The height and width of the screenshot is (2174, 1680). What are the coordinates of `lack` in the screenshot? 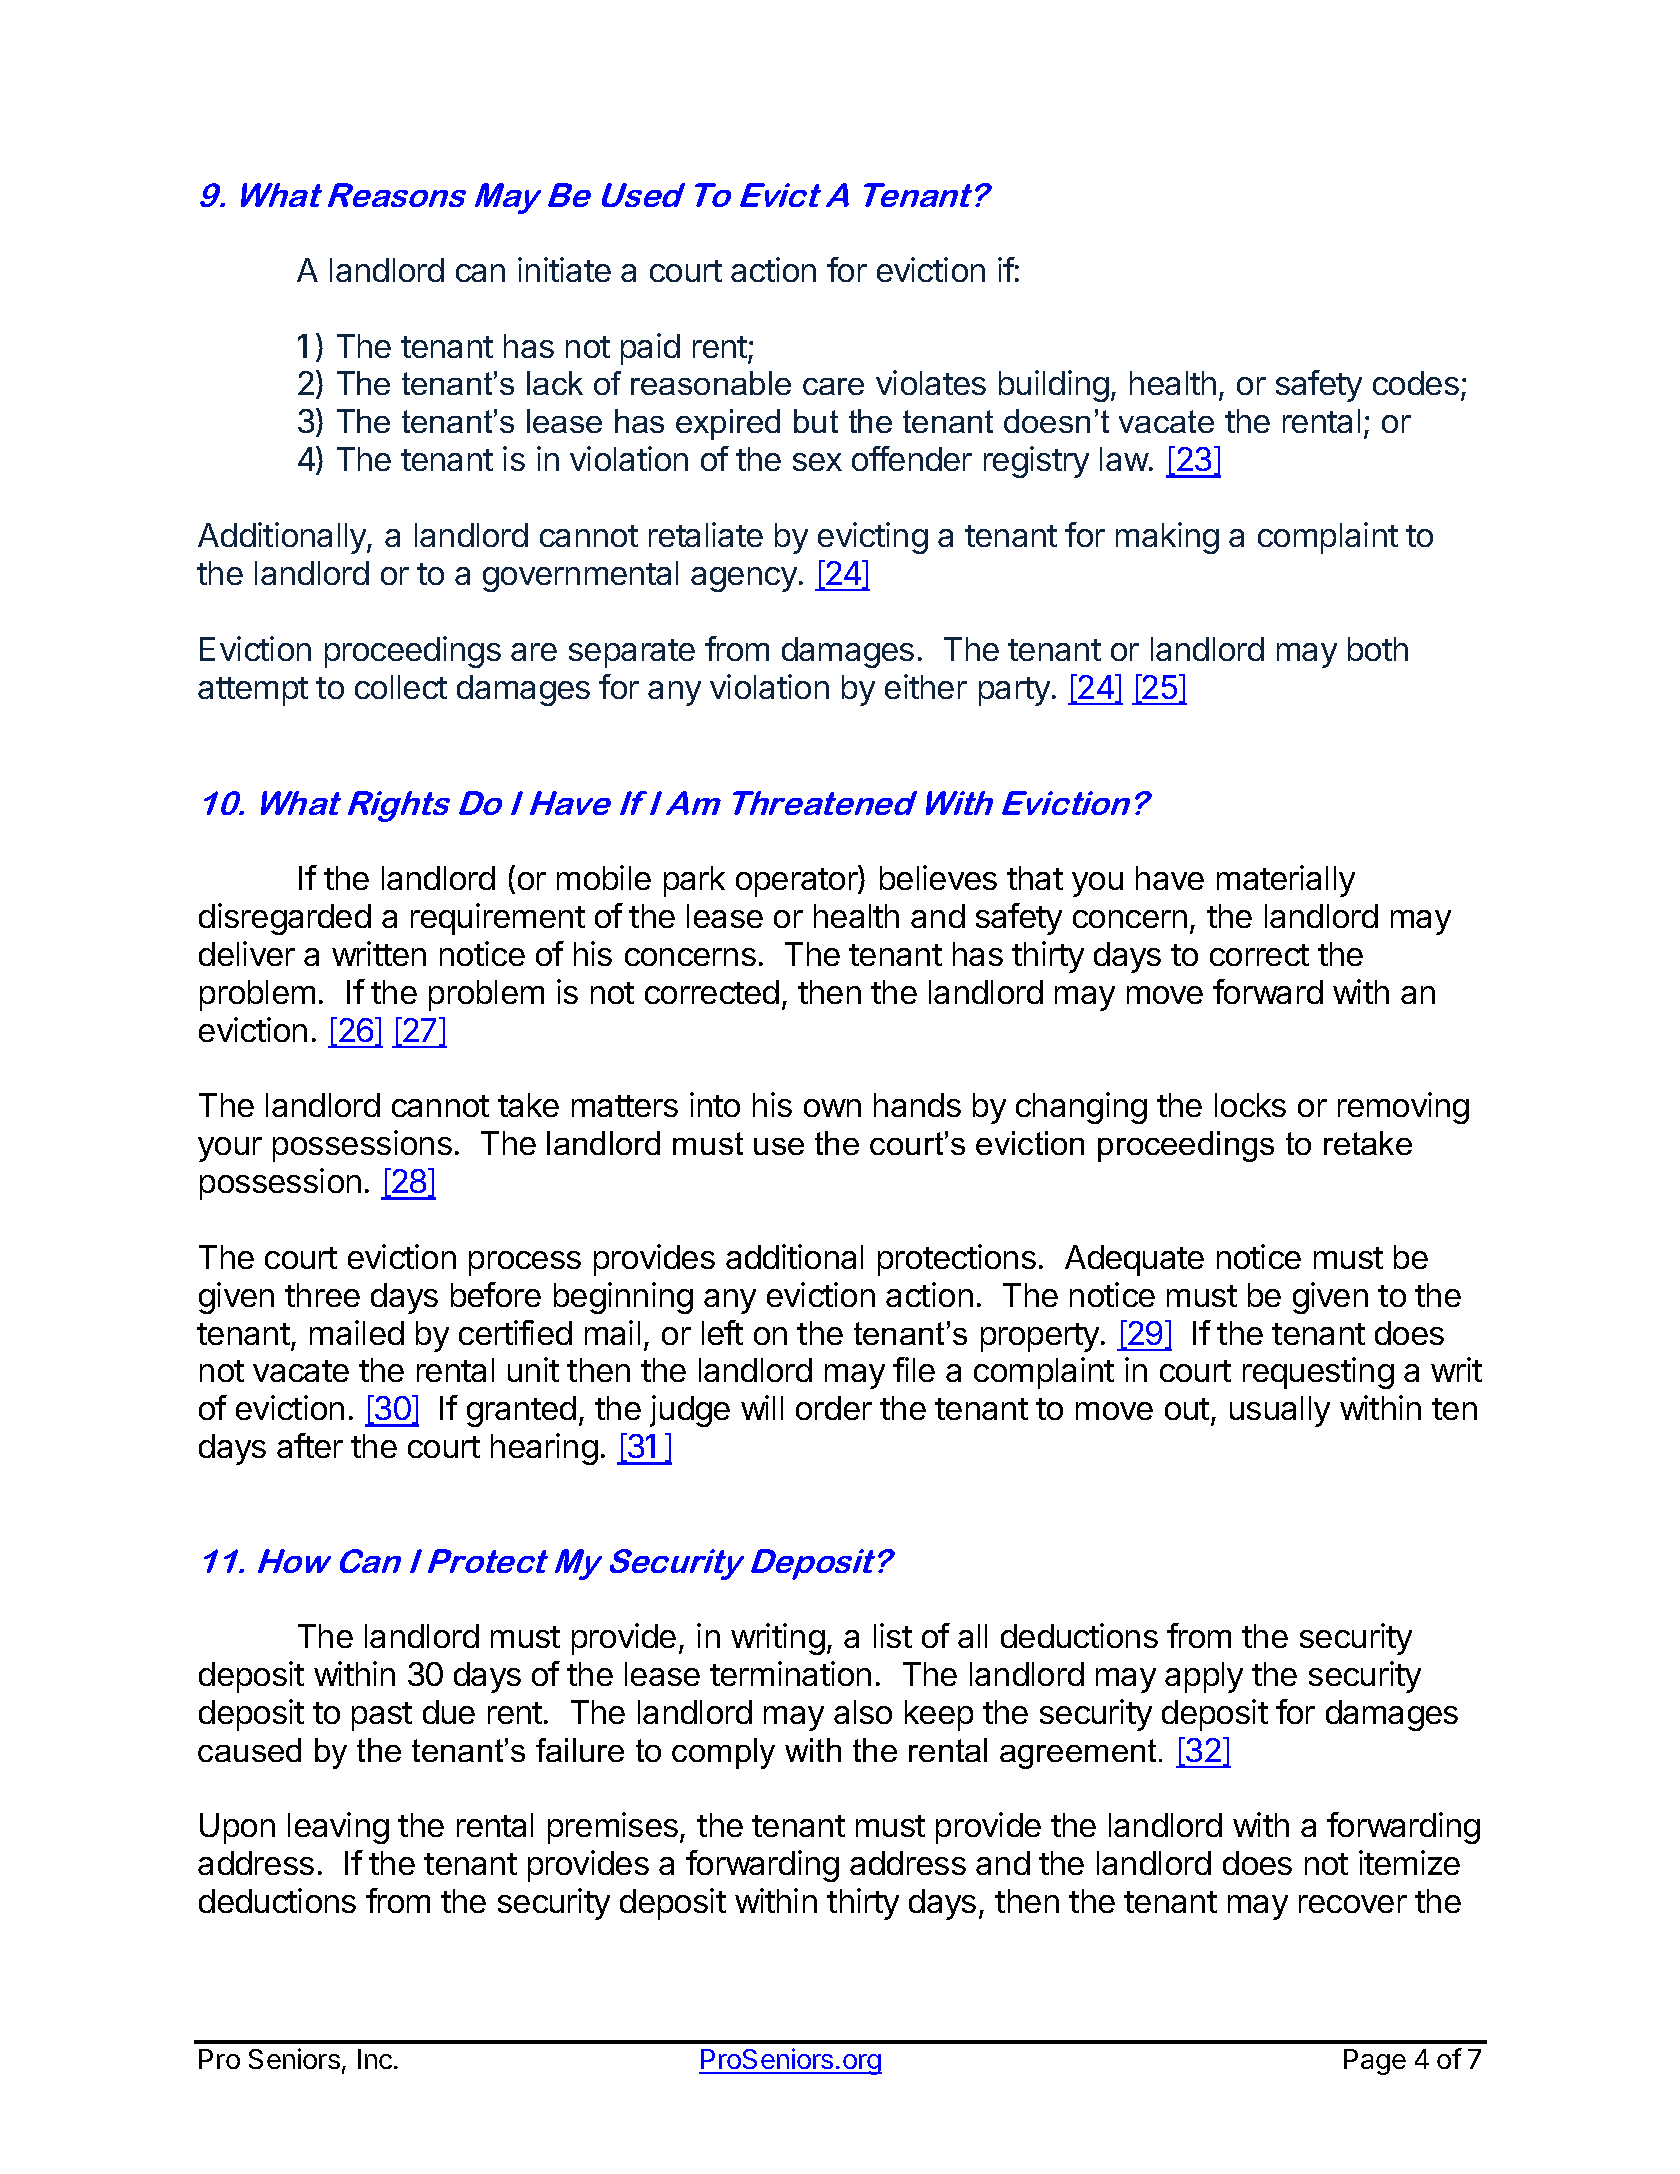 It's located at (555, 383).
